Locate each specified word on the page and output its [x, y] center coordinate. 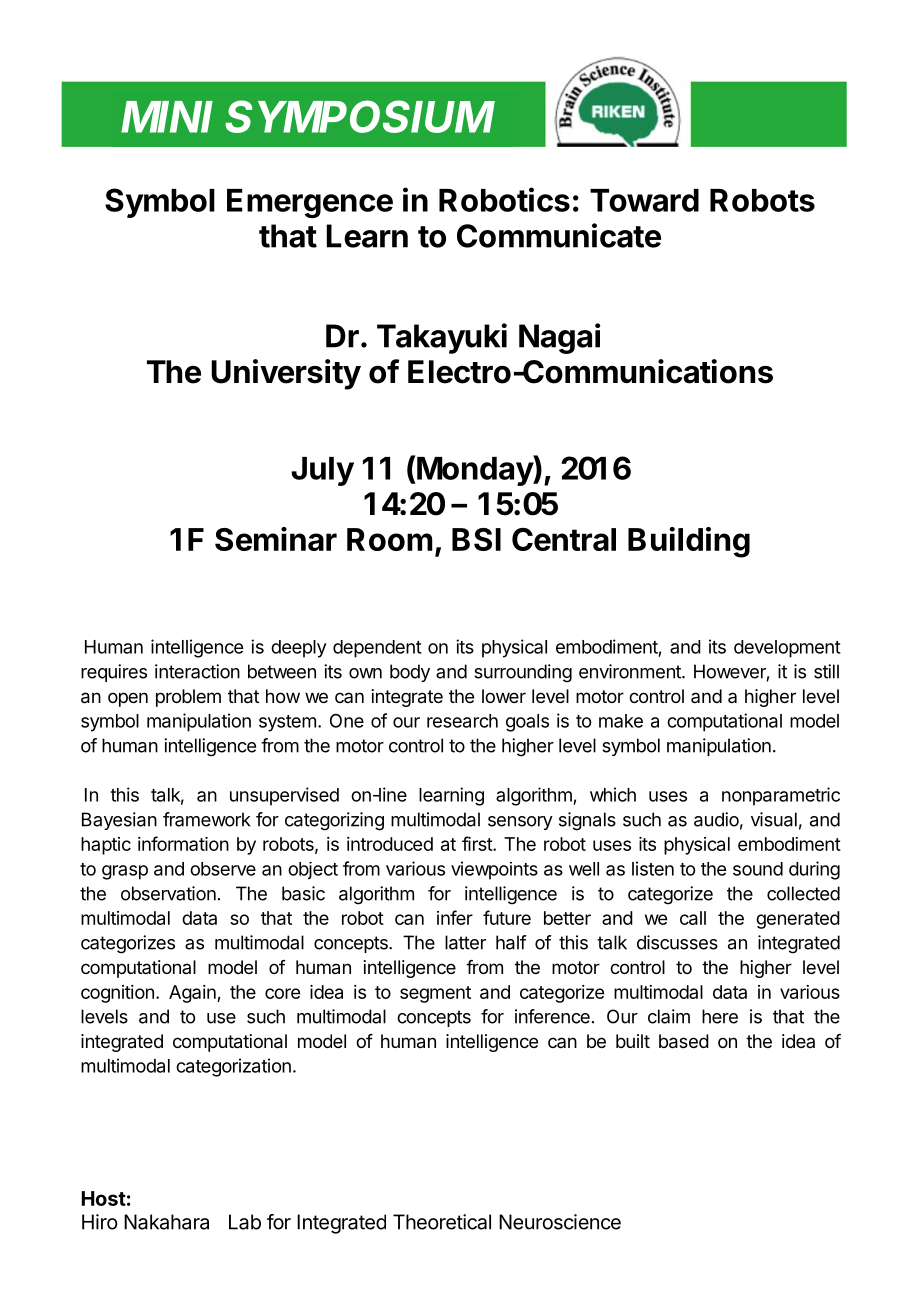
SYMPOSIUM [360, 116]
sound [758, 869]
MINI [167, 117]
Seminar [276, 539]
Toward [644, 200]
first [478, 843]
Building [689, 542]
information [183, 843]
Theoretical [442, 1222]
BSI [476, 539]
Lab [245, 1222]
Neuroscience [560, 1222]
